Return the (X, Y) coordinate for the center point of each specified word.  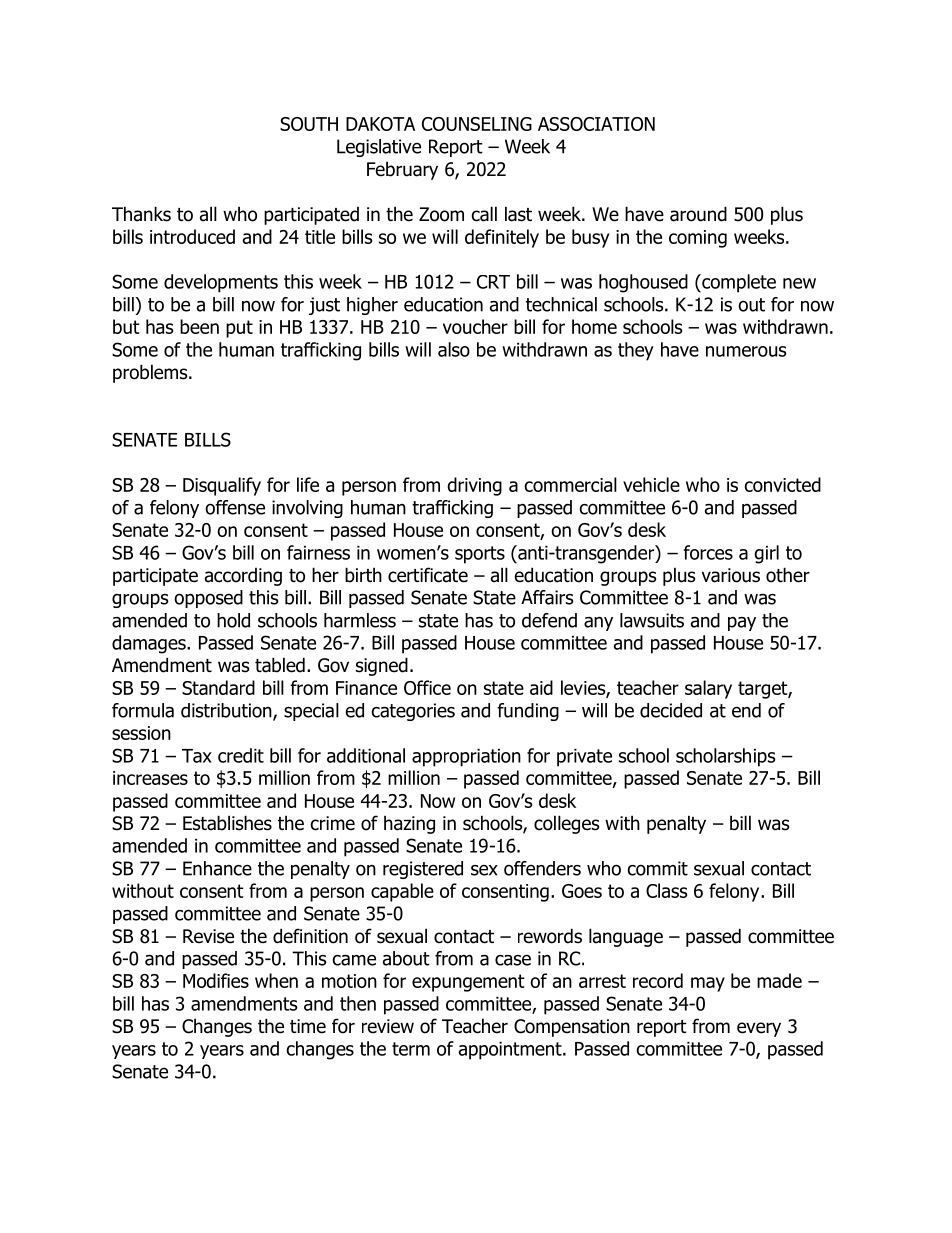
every (759, 1029)
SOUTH (309, 124)
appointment (511, 1051)
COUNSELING (477, 124)
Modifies (216, 980)
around (698, 214)
